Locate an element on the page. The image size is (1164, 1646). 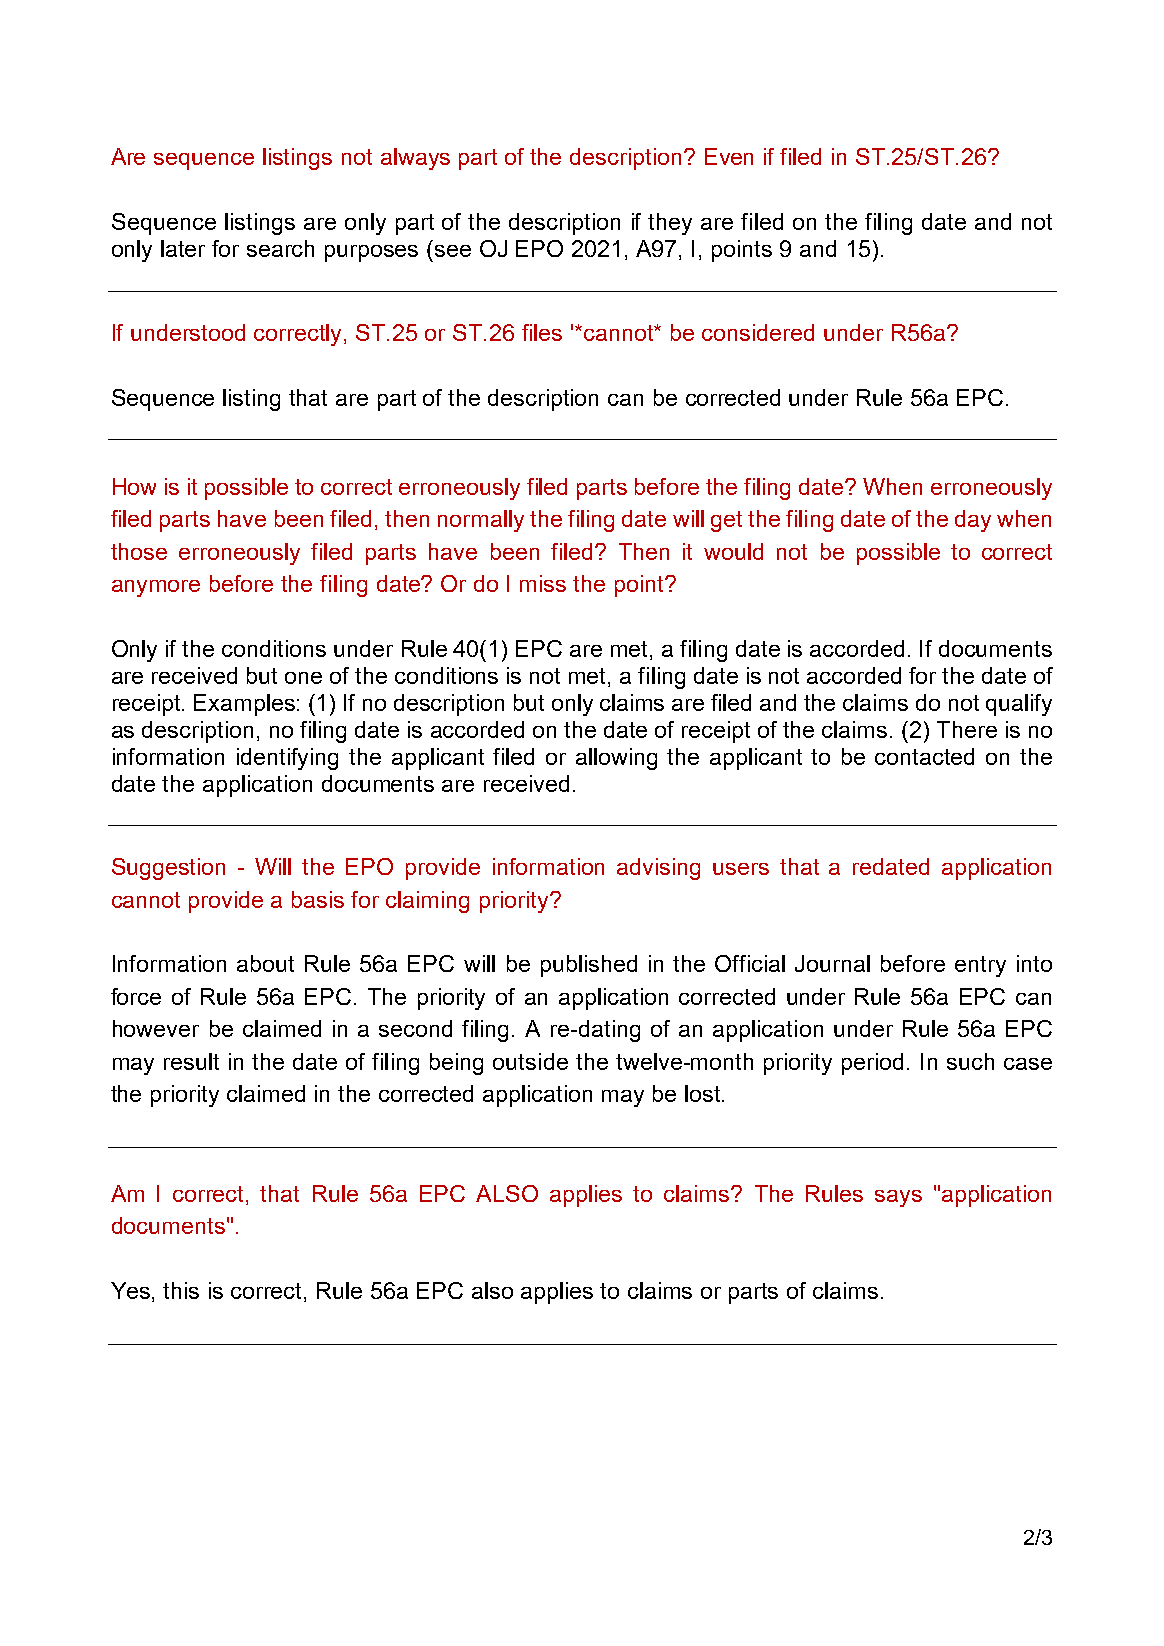
they is located at coordinates (670, 224).
